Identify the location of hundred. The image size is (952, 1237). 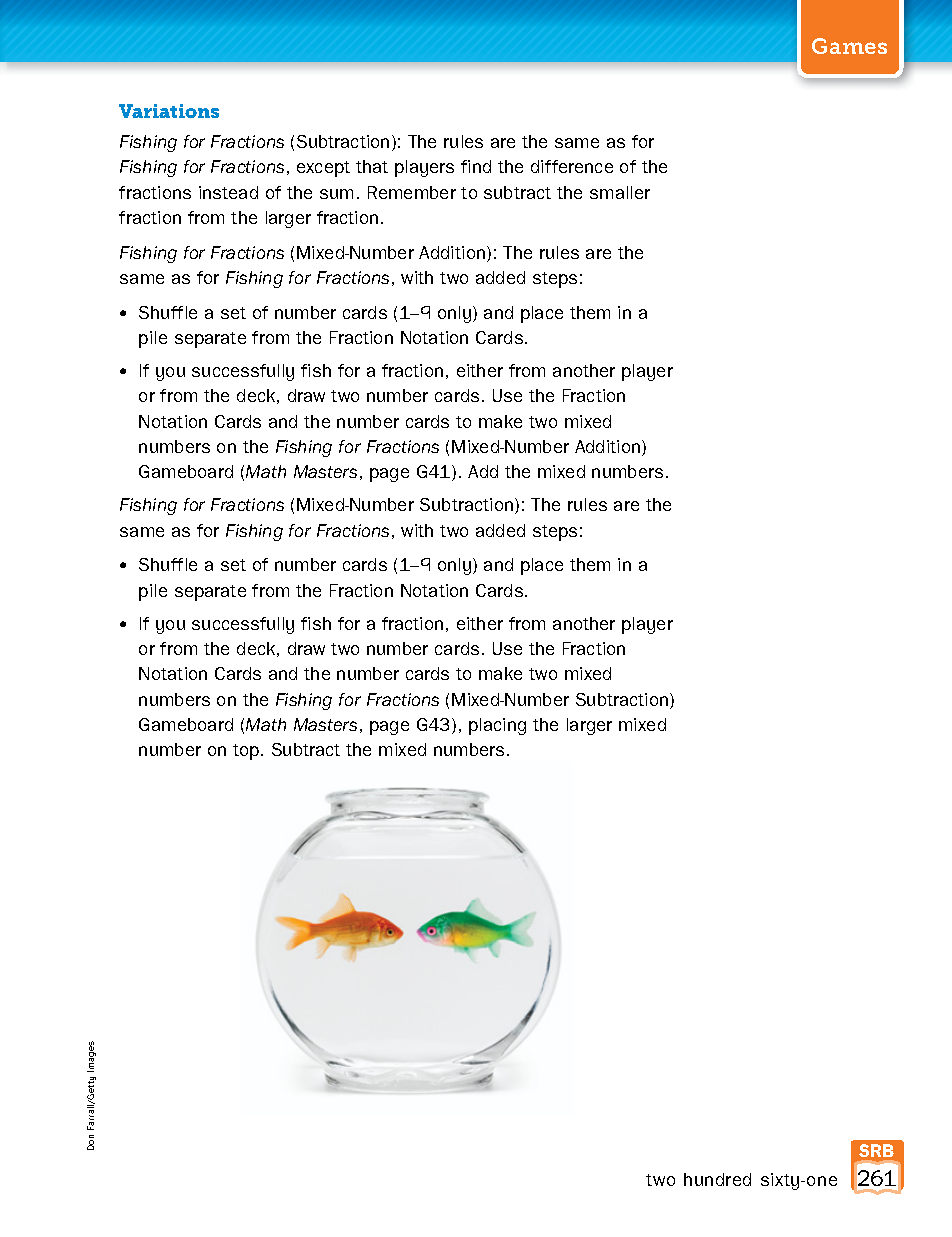
(717, 1179).
